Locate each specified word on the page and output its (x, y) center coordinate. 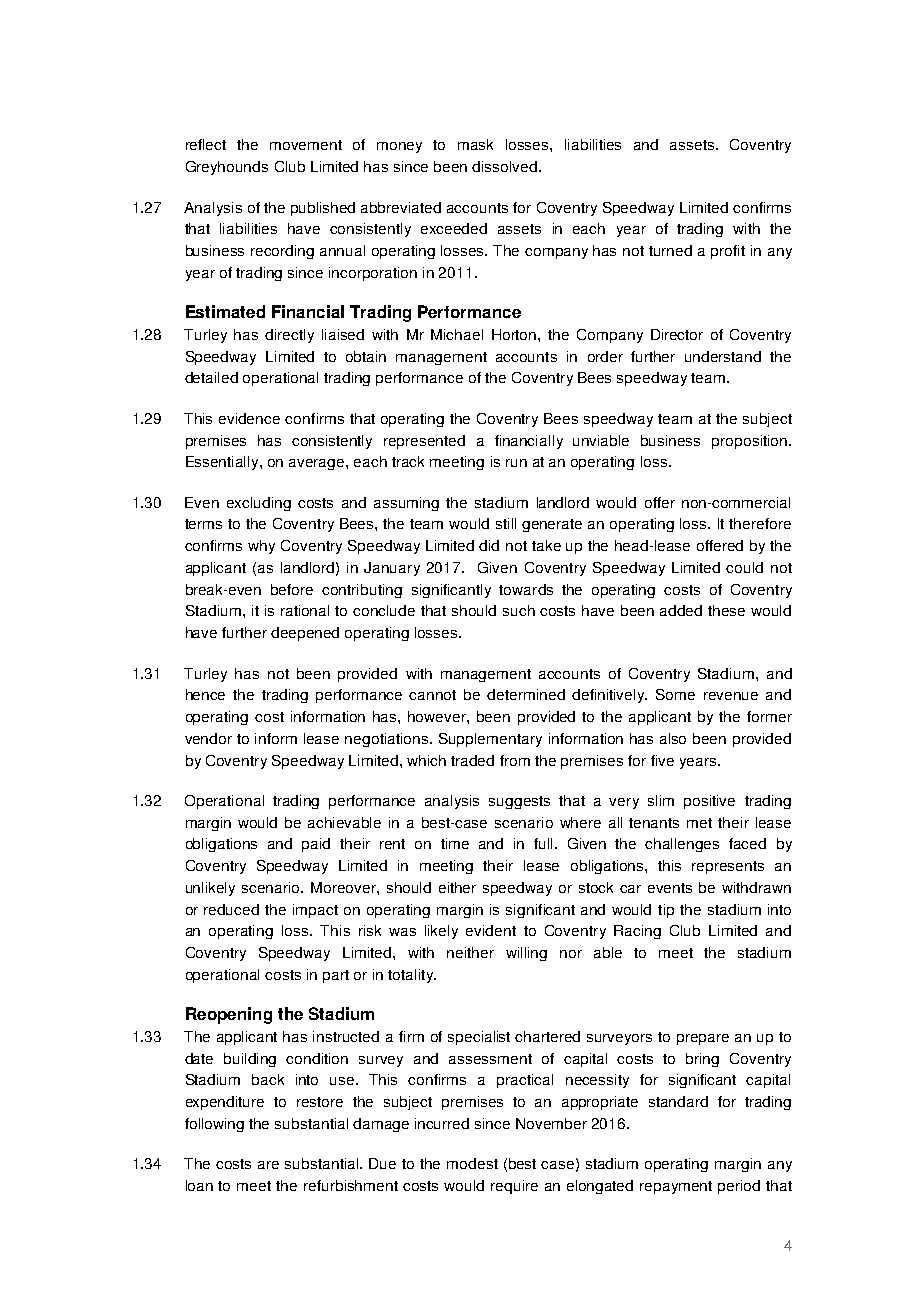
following (214, 1125)
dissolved (504, 166)
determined (526, 694)
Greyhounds (227, 168)
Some (675, 694)
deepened (305, 634)
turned (670, 250)
